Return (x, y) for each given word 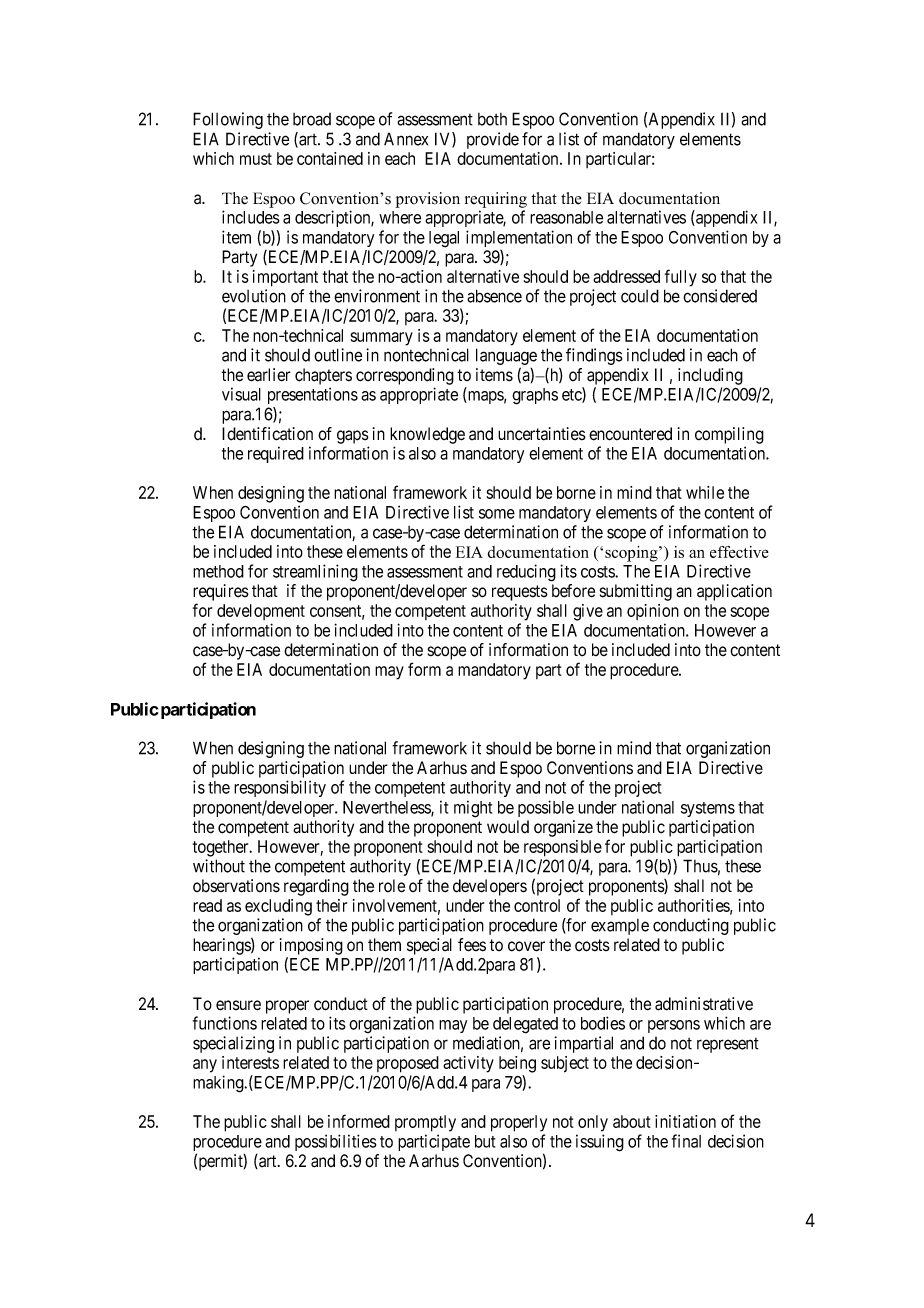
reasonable (566, 217)
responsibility (280, 788)
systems (708, 809)
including (710, 376)
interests (250, 1062)
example (620, 927)
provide (493, 140)
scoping (632, 554)
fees (472, 945)
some (497, 514)
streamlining (315, 573)
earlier (269, 375)
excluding (278, 907)
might (473, 809)
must (256, 159)
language (506, 358)
